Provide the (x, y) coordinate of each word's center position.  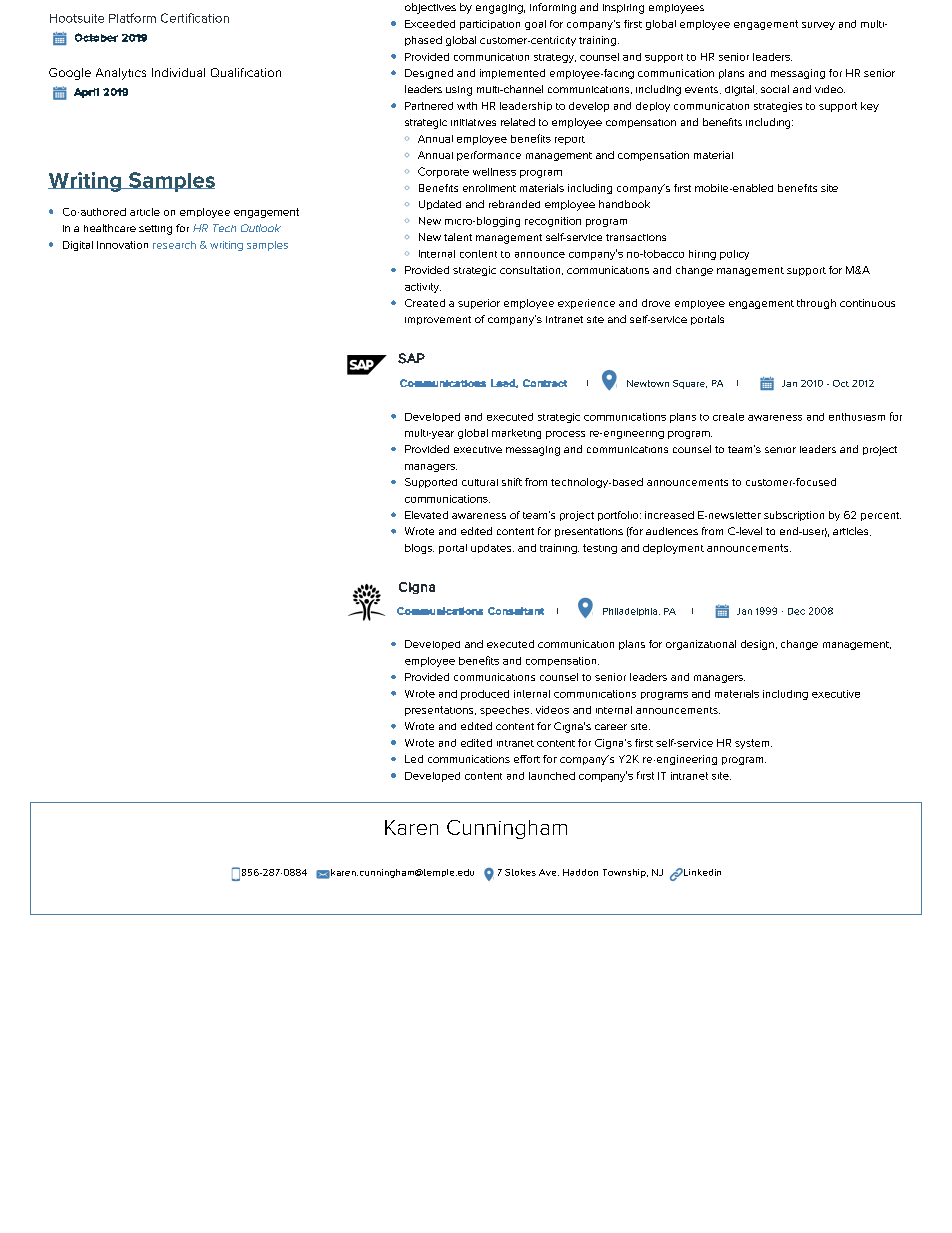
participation (490, 25)
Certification (195, 18)
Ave (549, 872)
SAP (411, 358)
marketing (516, 434)
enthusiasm (857, 417)
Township (625, 873)
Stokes (520, 872)
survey (818, 26)
